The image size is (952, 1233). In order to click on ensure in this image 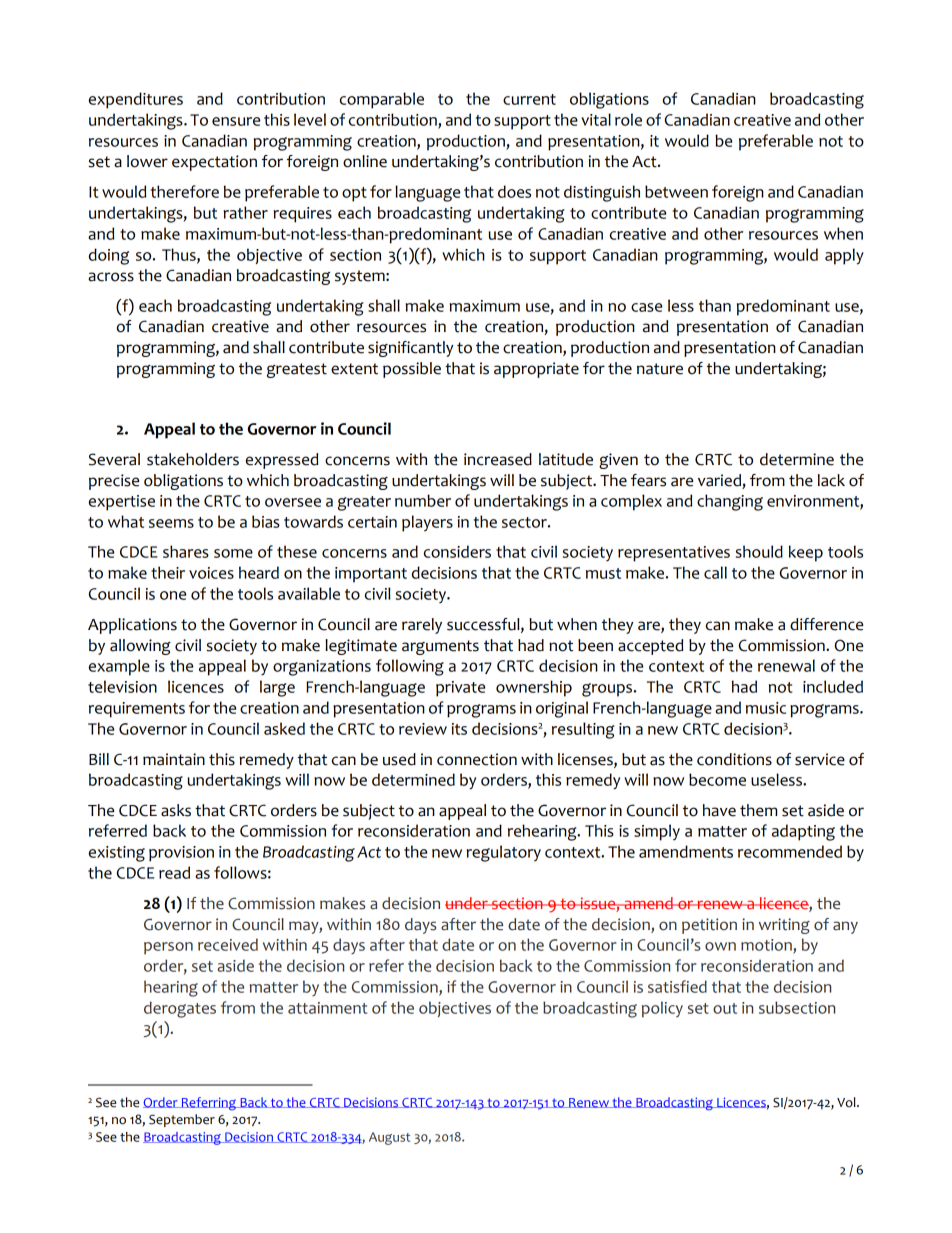, I will do `click(236, 121)`.
